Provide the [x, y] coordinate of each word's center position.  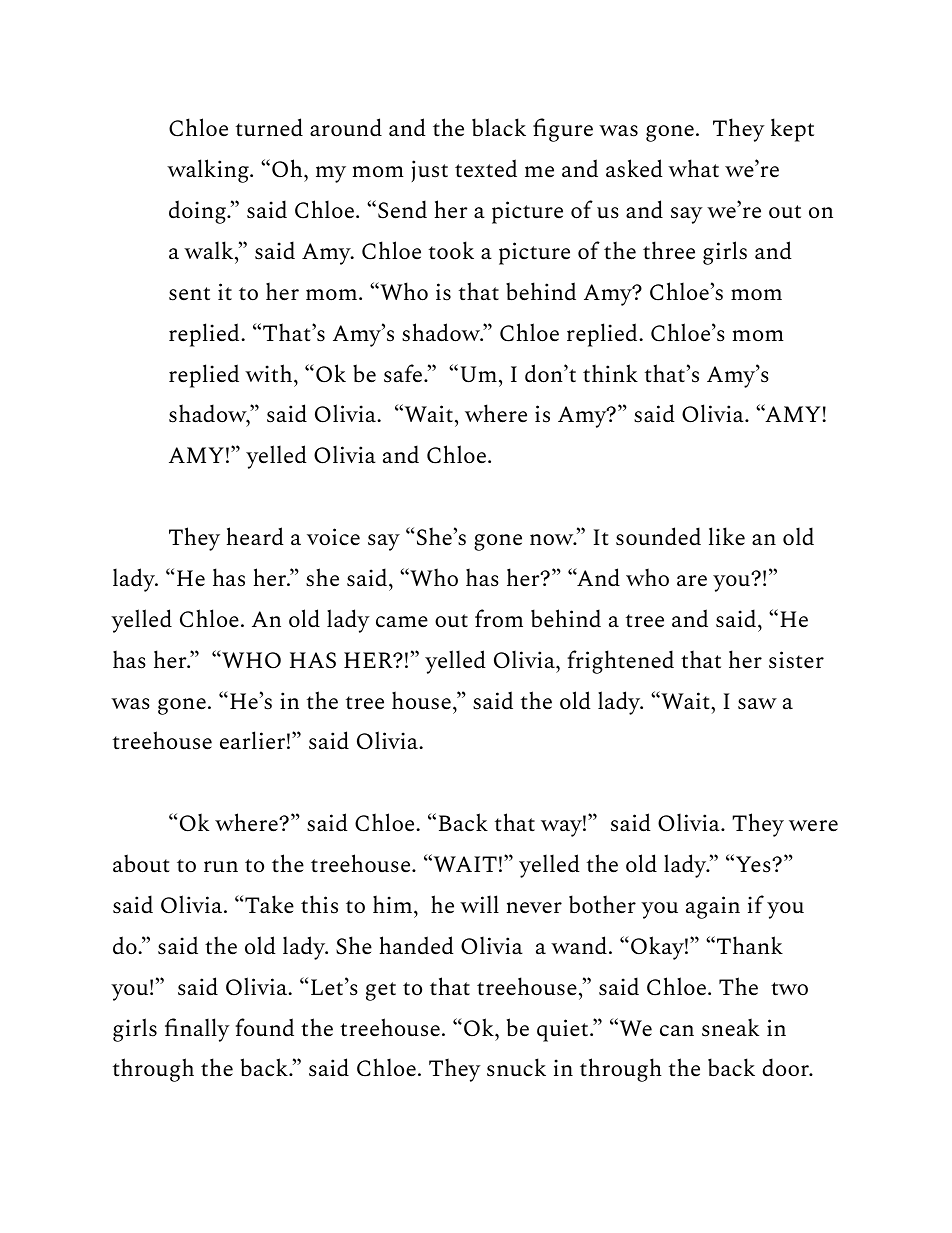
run [221, 867]
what [693, 168]
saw [757, 704]
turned [269, 127]
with [268, 373]
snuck [516, 1067]
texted [486, 168]
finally [197, 1030]
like [727, 536]
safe [404, 373]
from [499, 618]
